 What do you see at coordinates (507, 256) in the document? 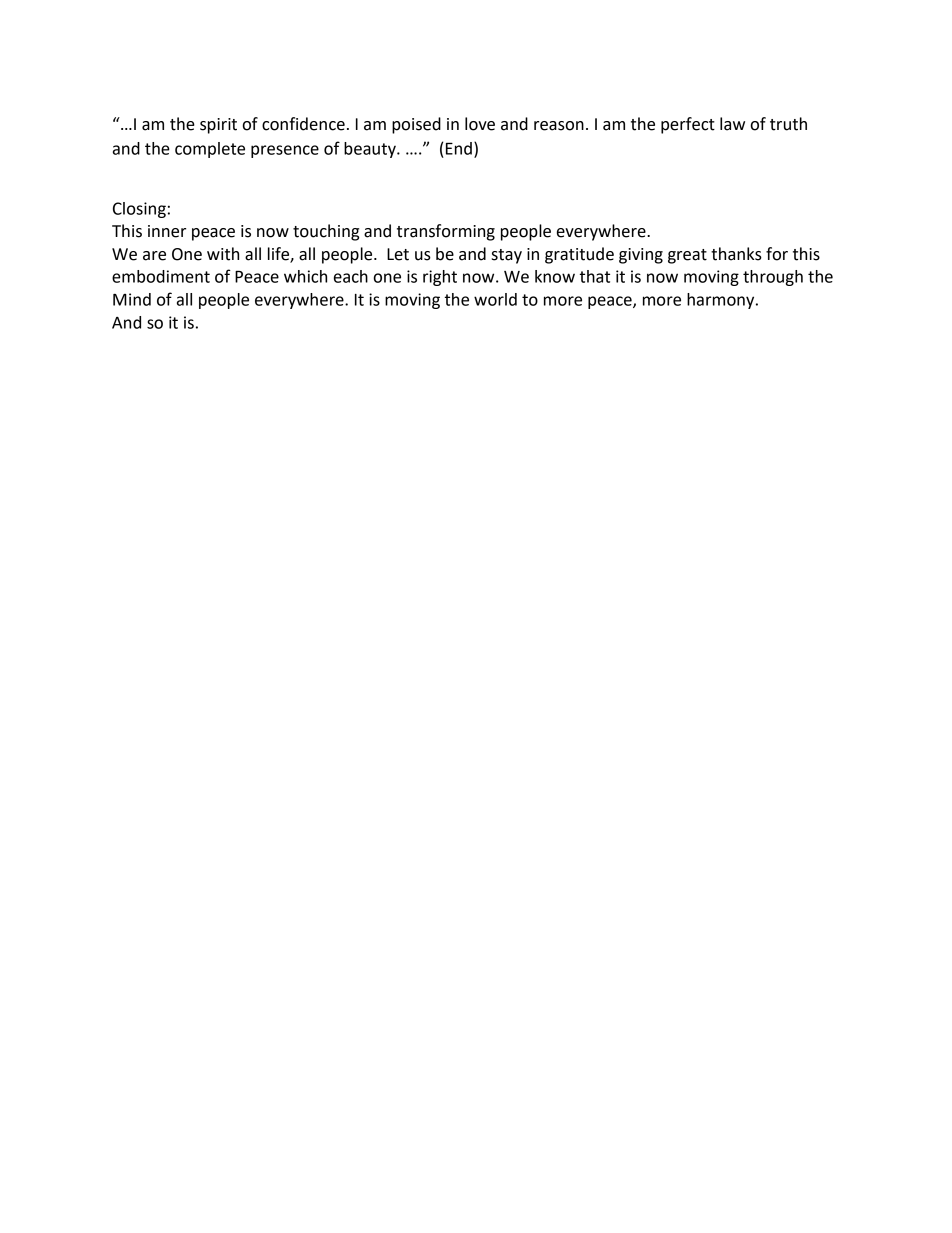
I see `stay` at bounding box center [507, 256].
